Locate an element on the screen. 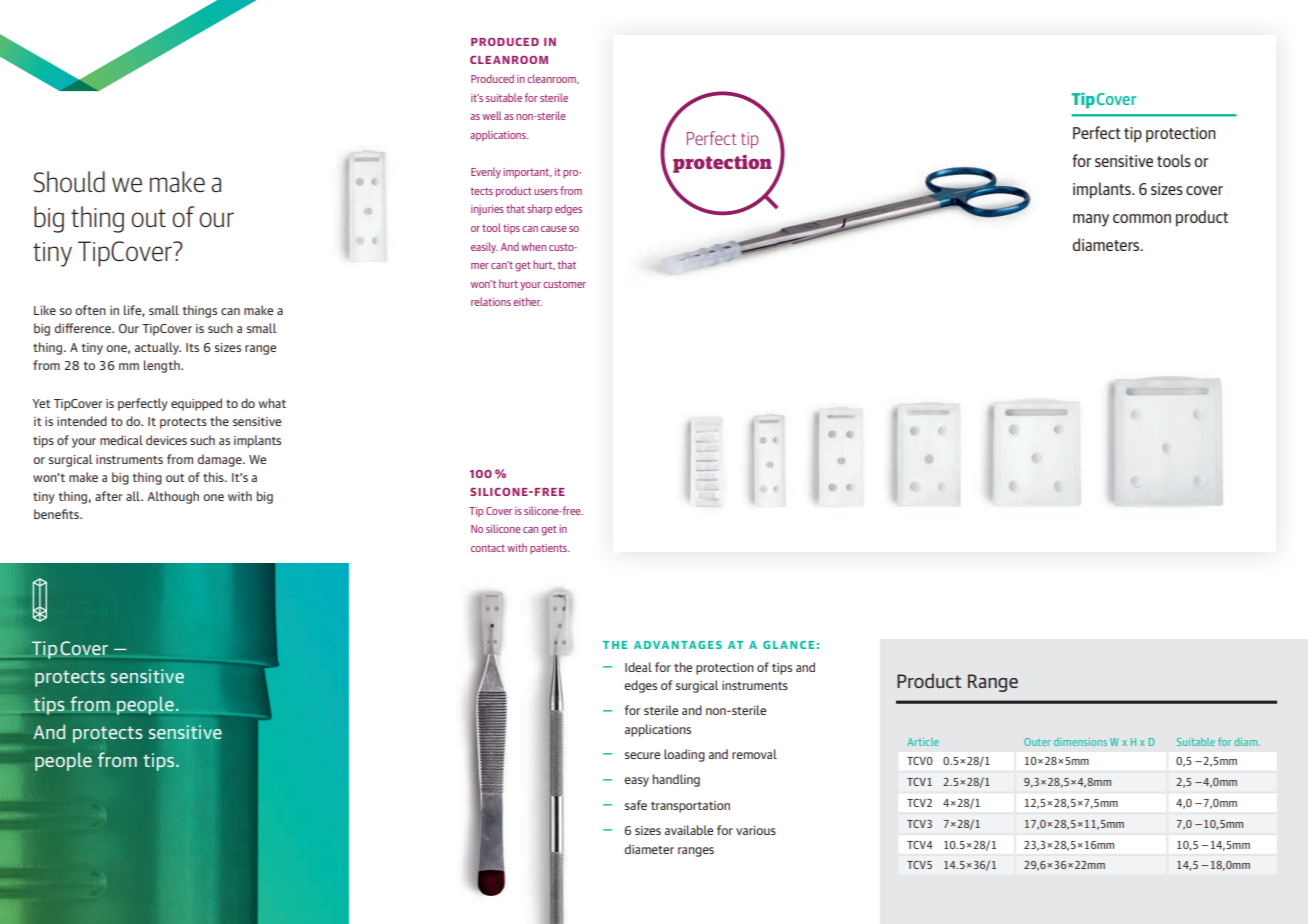 This screenshot has width=1308, height=924. safe is located at coordinates (636, 805).
